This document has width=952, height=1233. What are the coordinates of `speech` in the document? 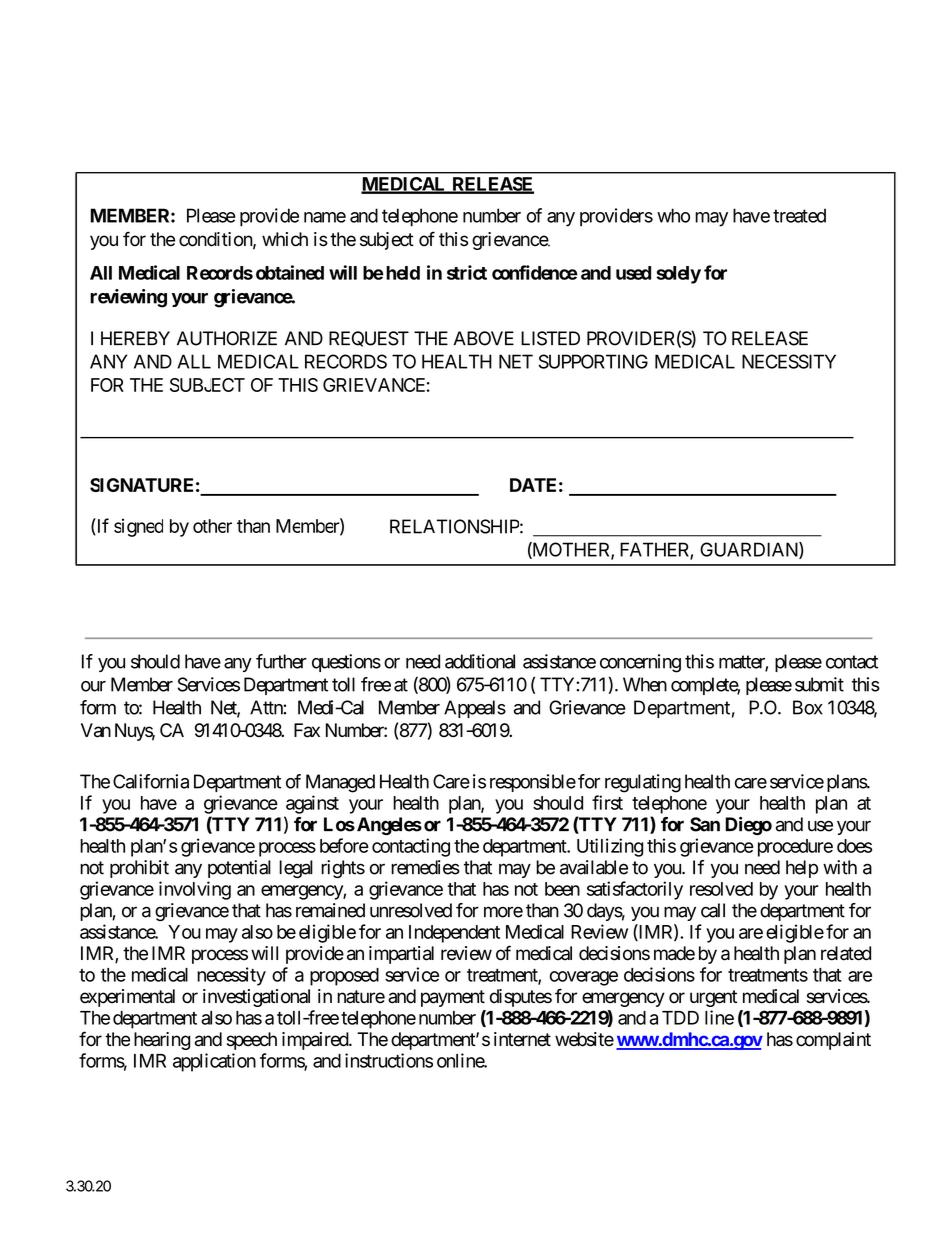 It's located at (252, 1041).
